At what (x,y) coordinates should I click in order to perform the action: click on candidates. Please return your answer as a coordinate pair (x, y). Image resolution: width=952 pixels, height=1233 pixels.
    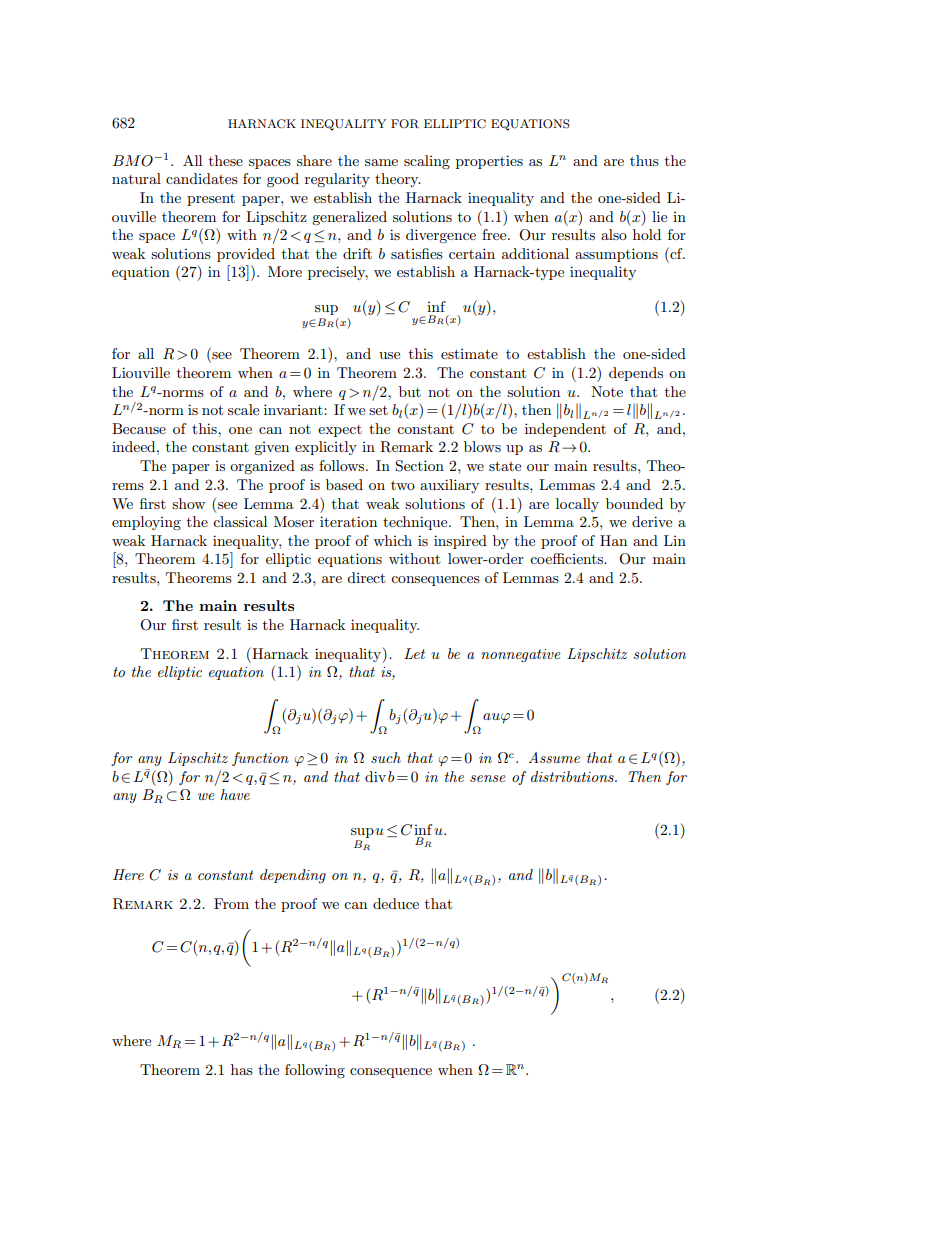
    Looking at the image, I should click on (202, 178).
